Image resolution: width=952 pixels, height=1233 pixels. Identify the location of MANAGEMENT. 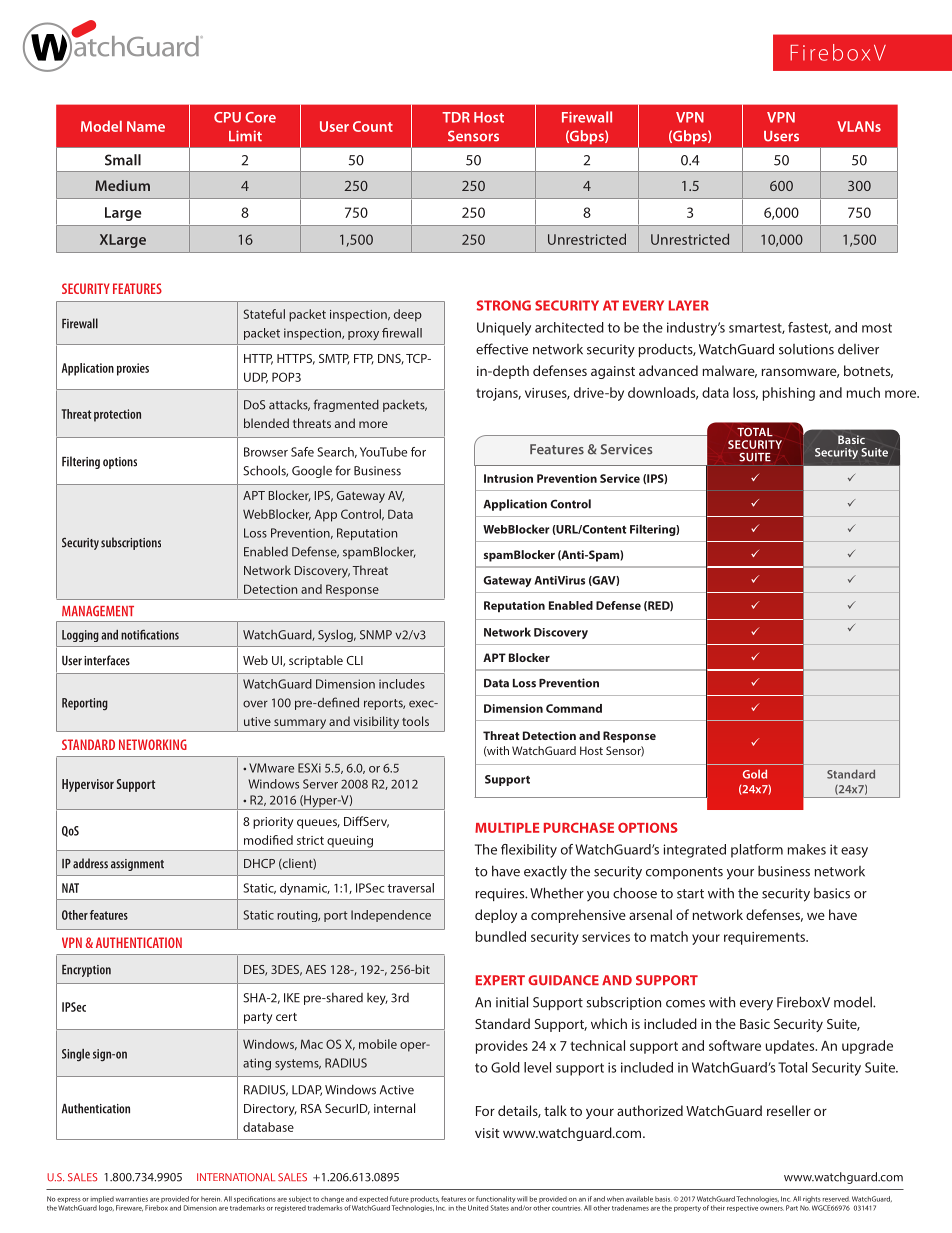
(98, 611).
